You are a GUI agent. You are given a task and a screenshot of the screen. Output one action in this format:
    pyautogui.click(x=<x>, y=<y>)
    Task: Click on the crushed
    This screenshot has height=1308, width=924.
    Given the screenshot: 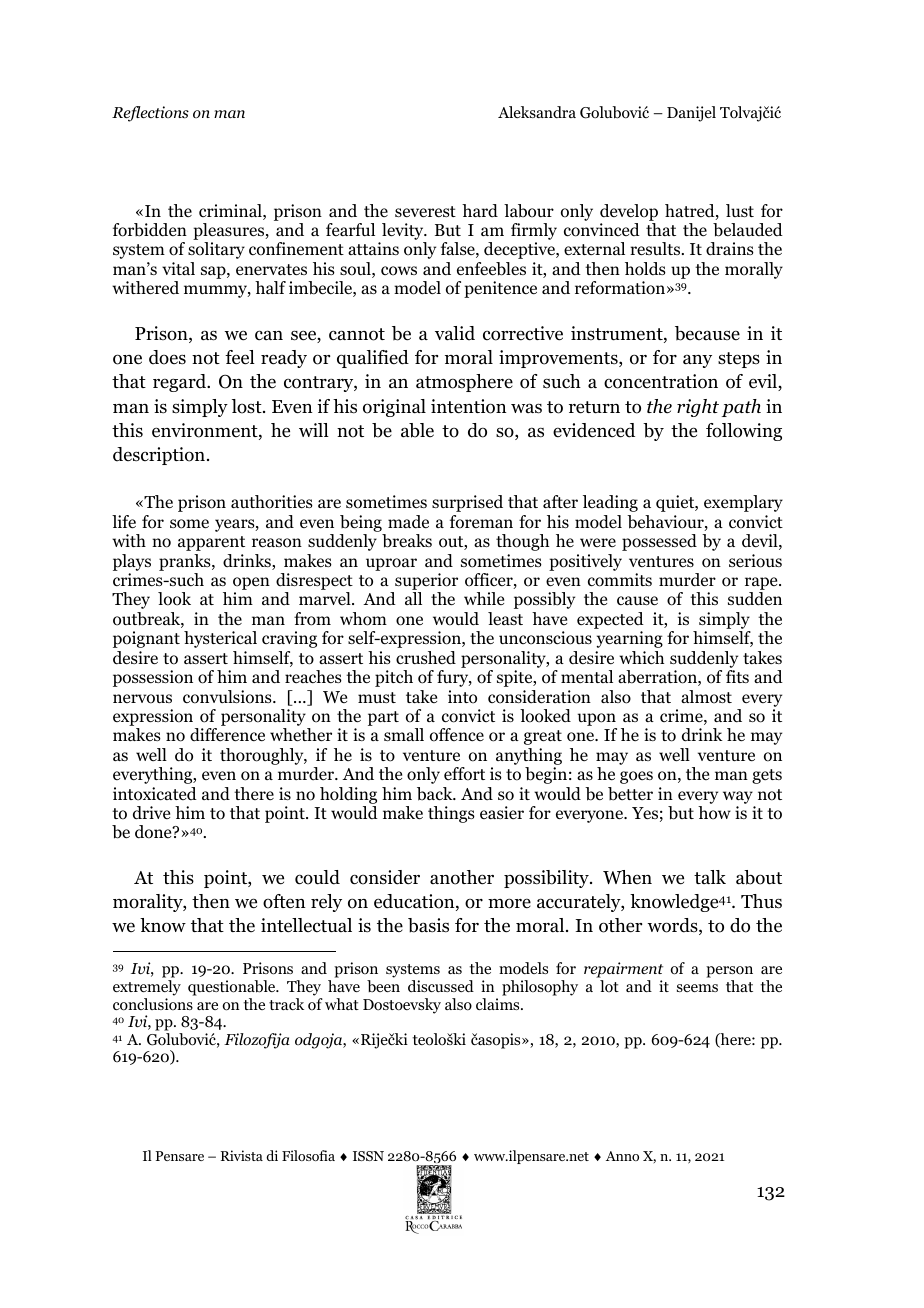 What is the action you would take?
    pyautogui.click(x=426, y=658)
